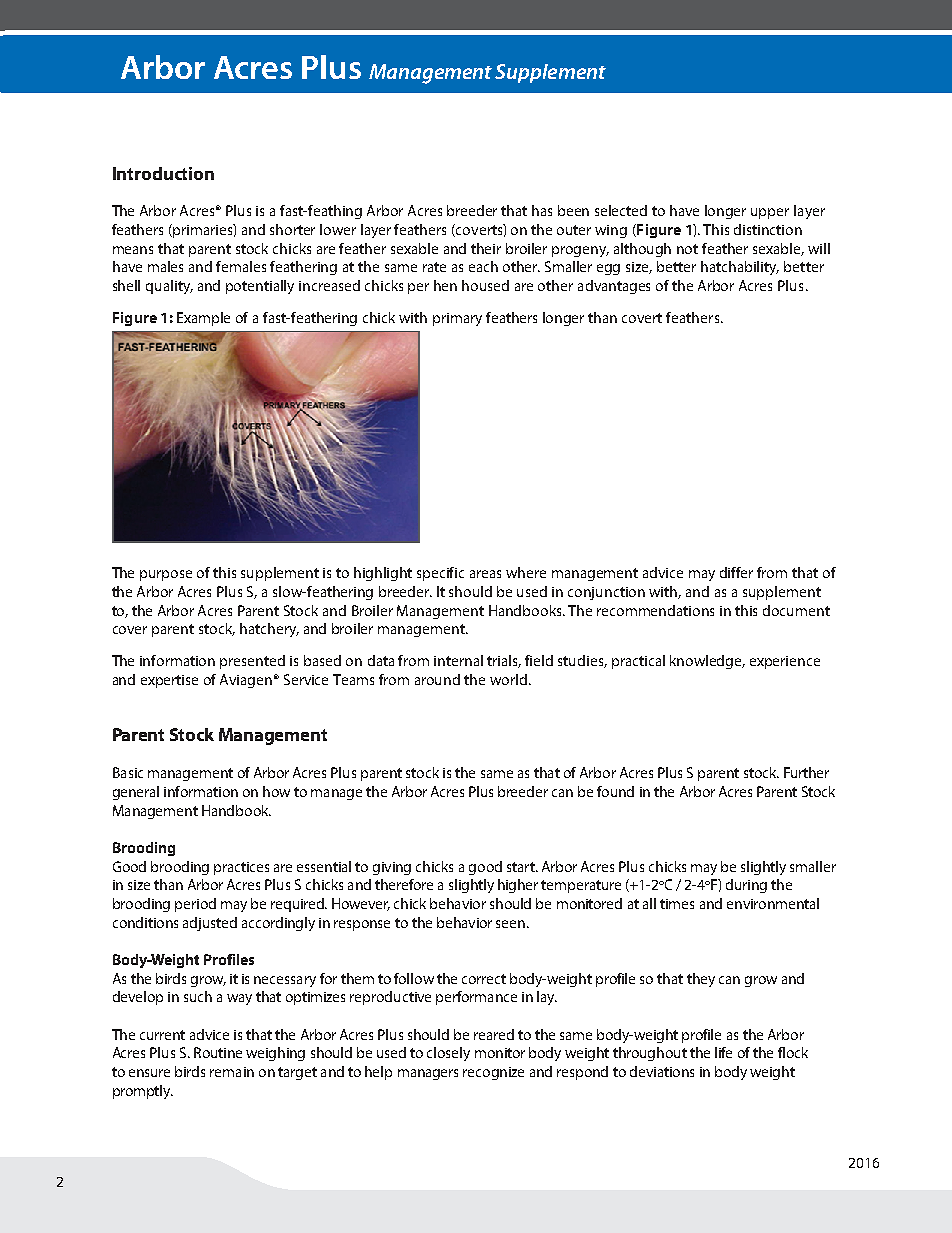 This screenshot has height=1233, width=952. What do you see at coordinates (542, 210) in the screenshot?
I see `has` at bounding box center [542, 210].
